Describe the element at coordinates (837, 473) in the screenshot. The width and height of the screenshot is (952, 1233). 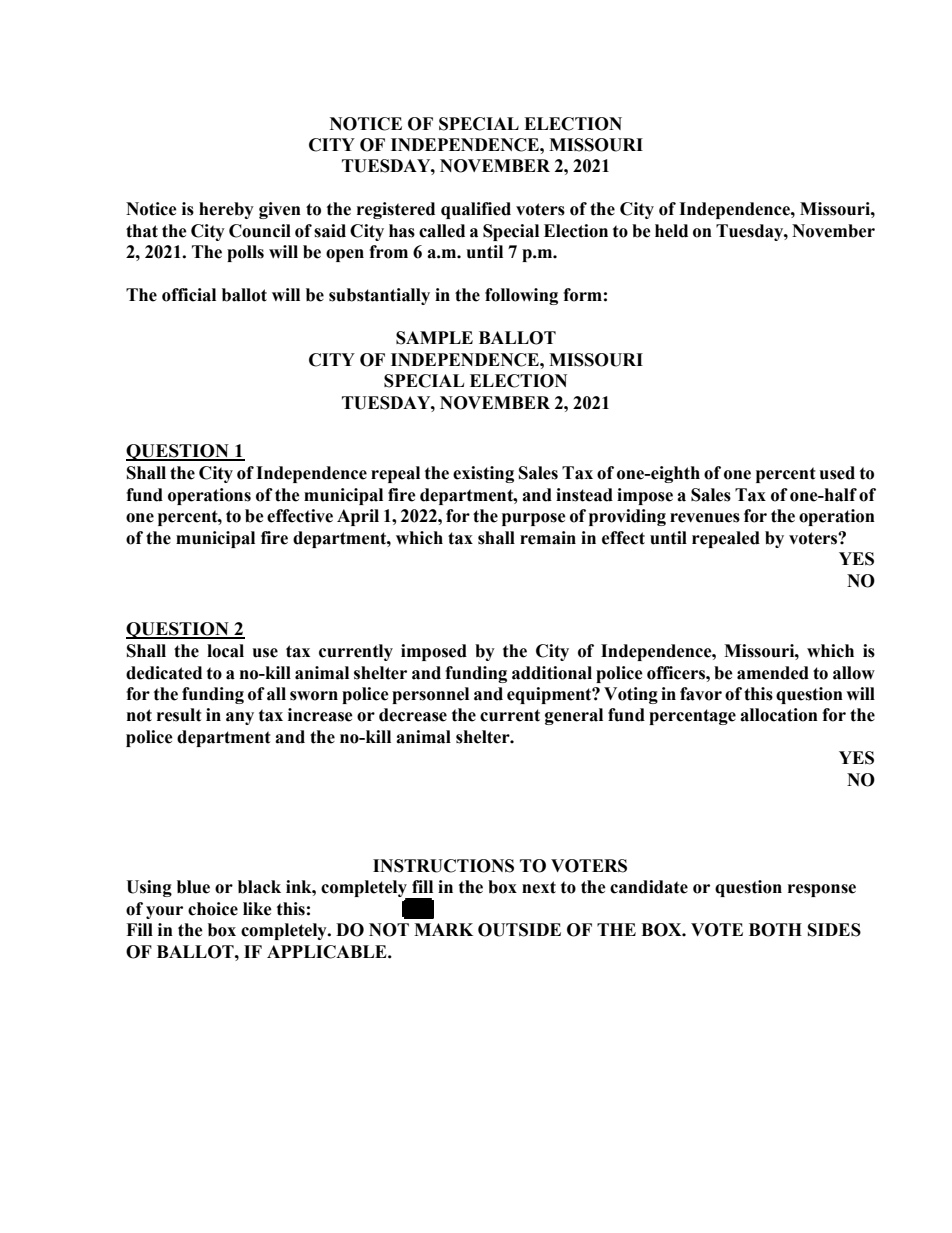
I see `used` at that location.
